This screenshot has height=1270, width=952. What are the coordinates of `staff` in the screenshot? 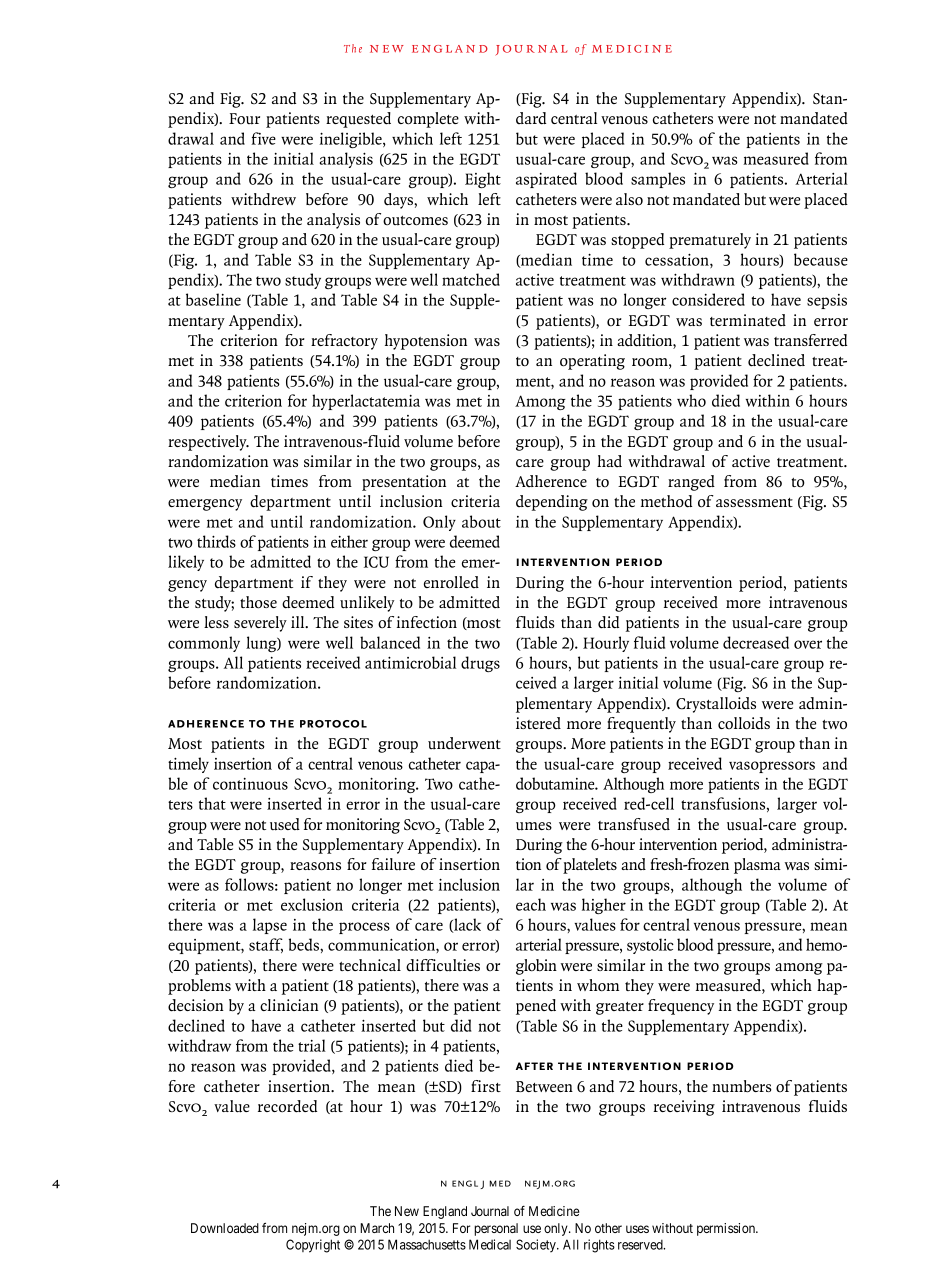 It's located at (266, 945).
